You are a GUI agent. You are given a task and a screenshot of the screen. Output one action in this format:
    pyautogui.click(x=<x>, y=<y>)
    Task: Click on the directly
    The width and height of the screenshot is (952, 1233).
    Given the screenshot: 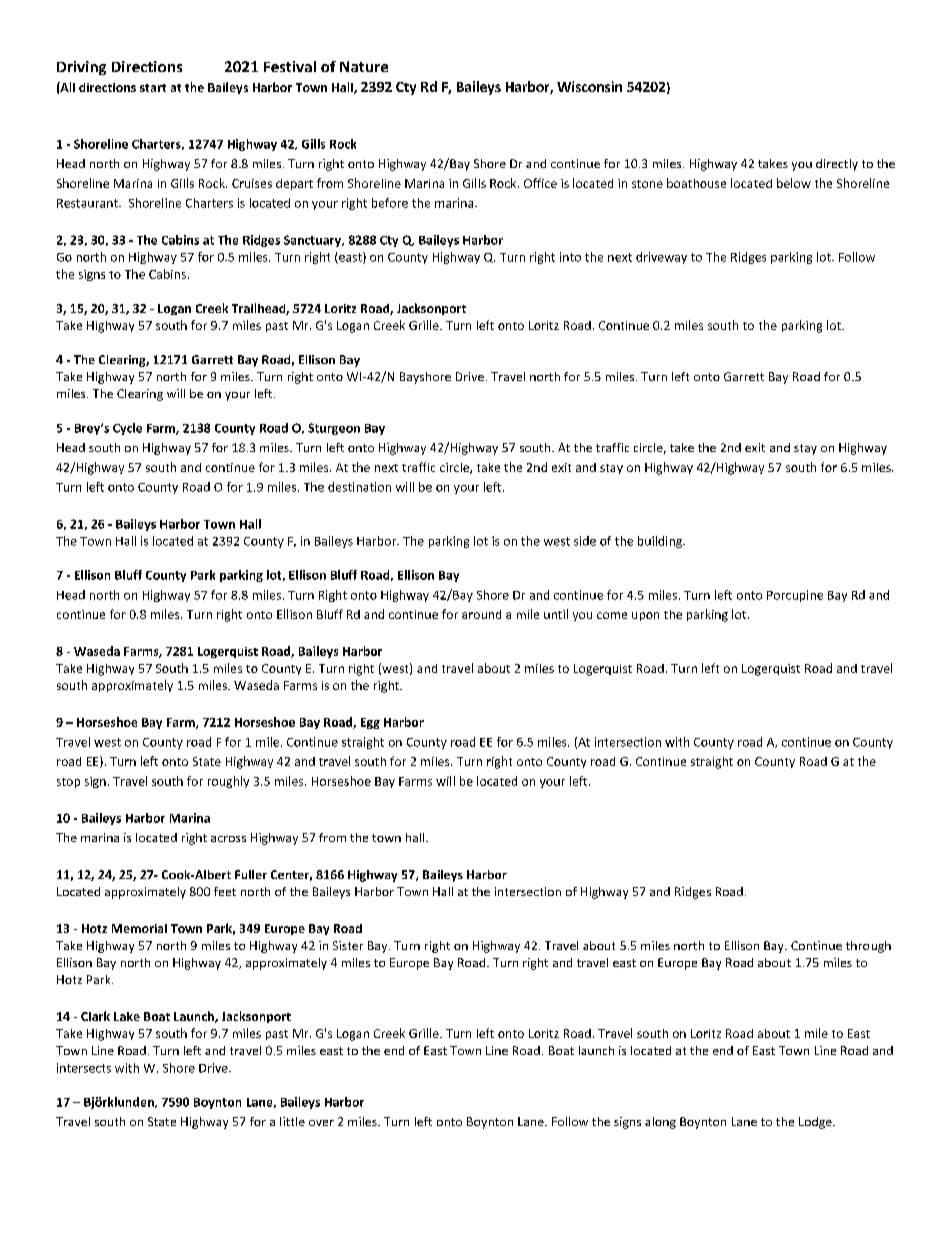 What is the action you would take?
    pyautogui.click(x=837, y=165)
